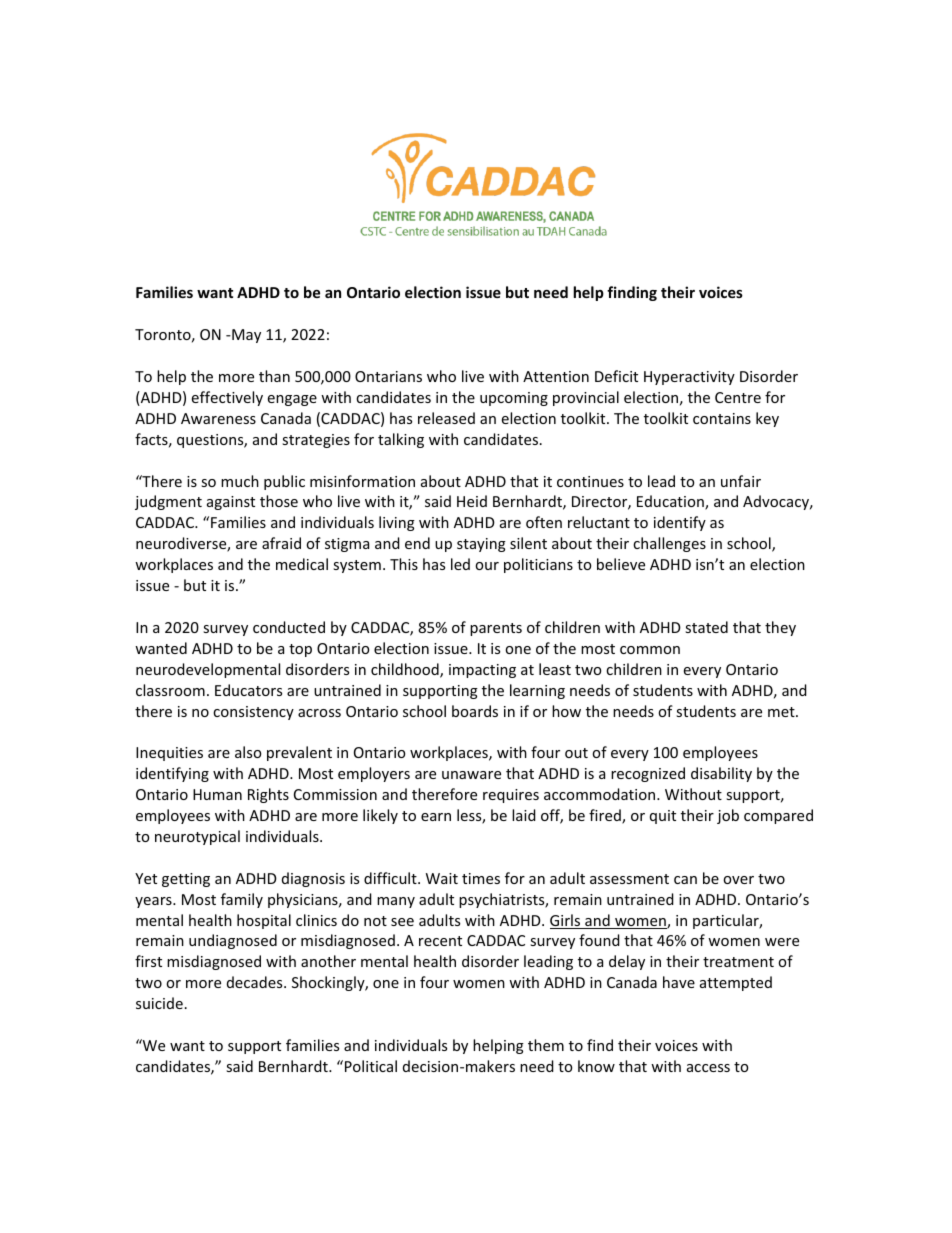 The height and width of the screenshot is (1233, 952). Describe the element at coordinates (689, 378) in the screenshot. I see `Hyperactivity` at that location.
